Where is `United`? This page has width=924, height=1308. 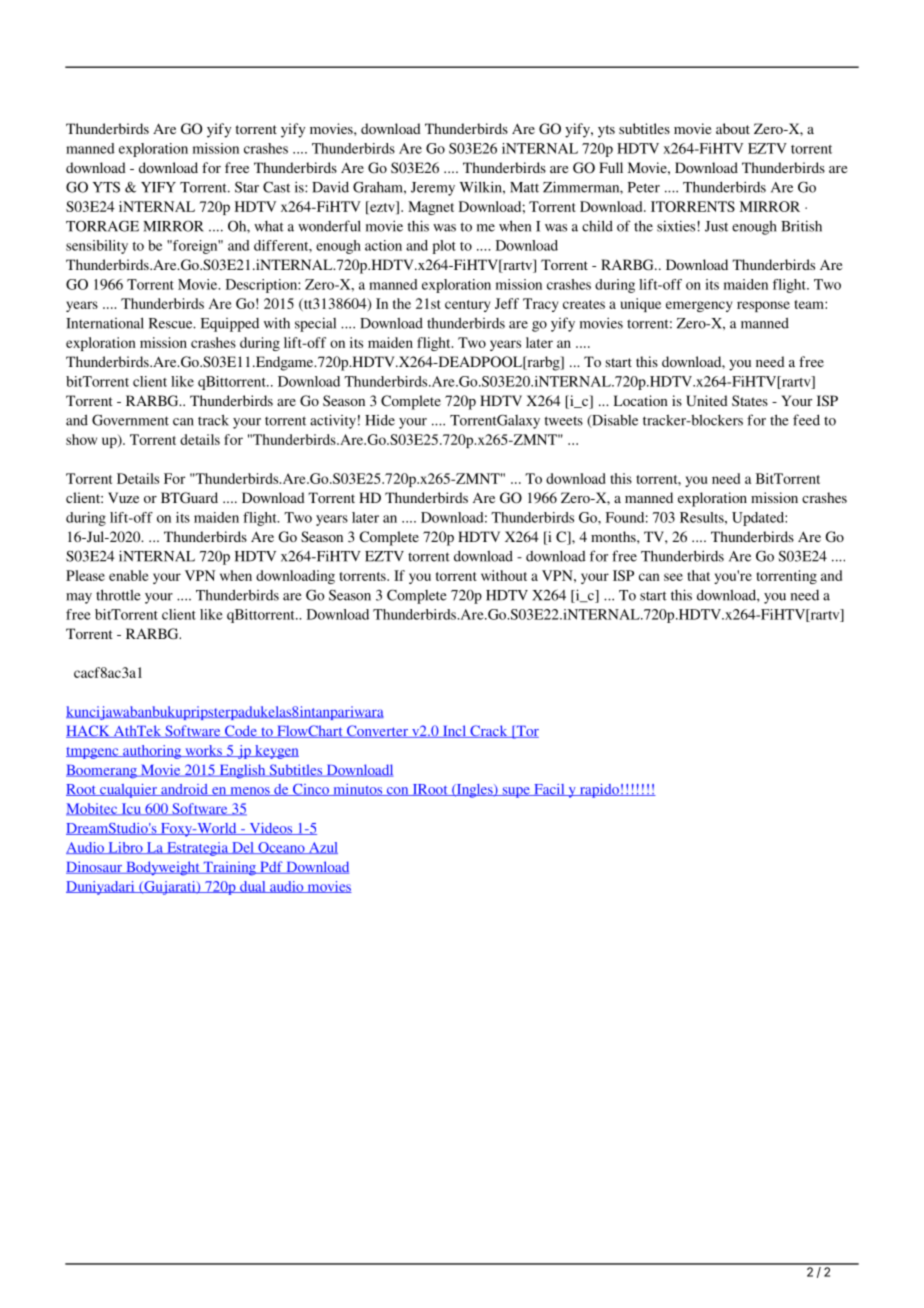
United is located at coordinates (707, 401).
